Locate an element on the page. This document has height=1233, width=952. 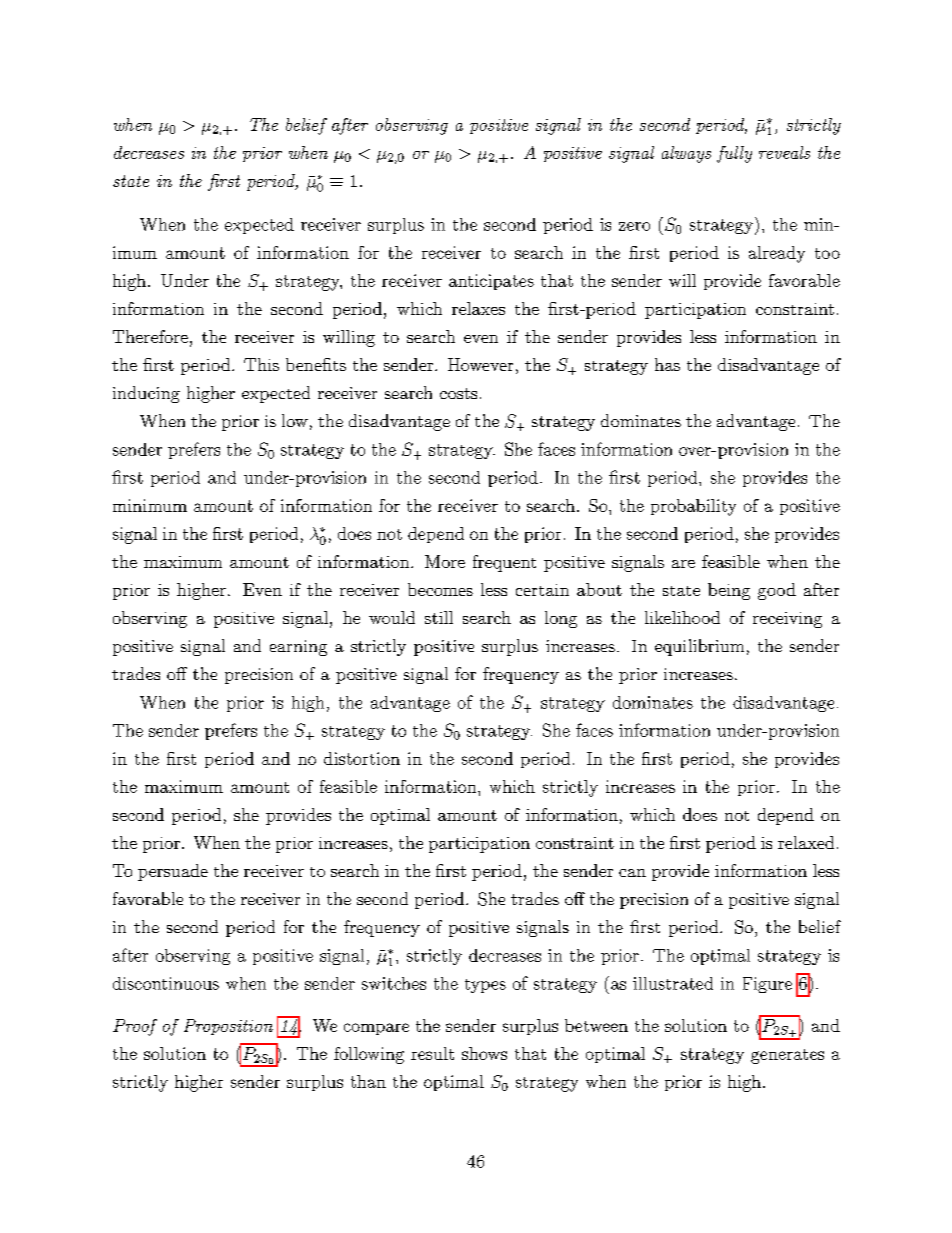
earning is located at coordinates (298, 648).
